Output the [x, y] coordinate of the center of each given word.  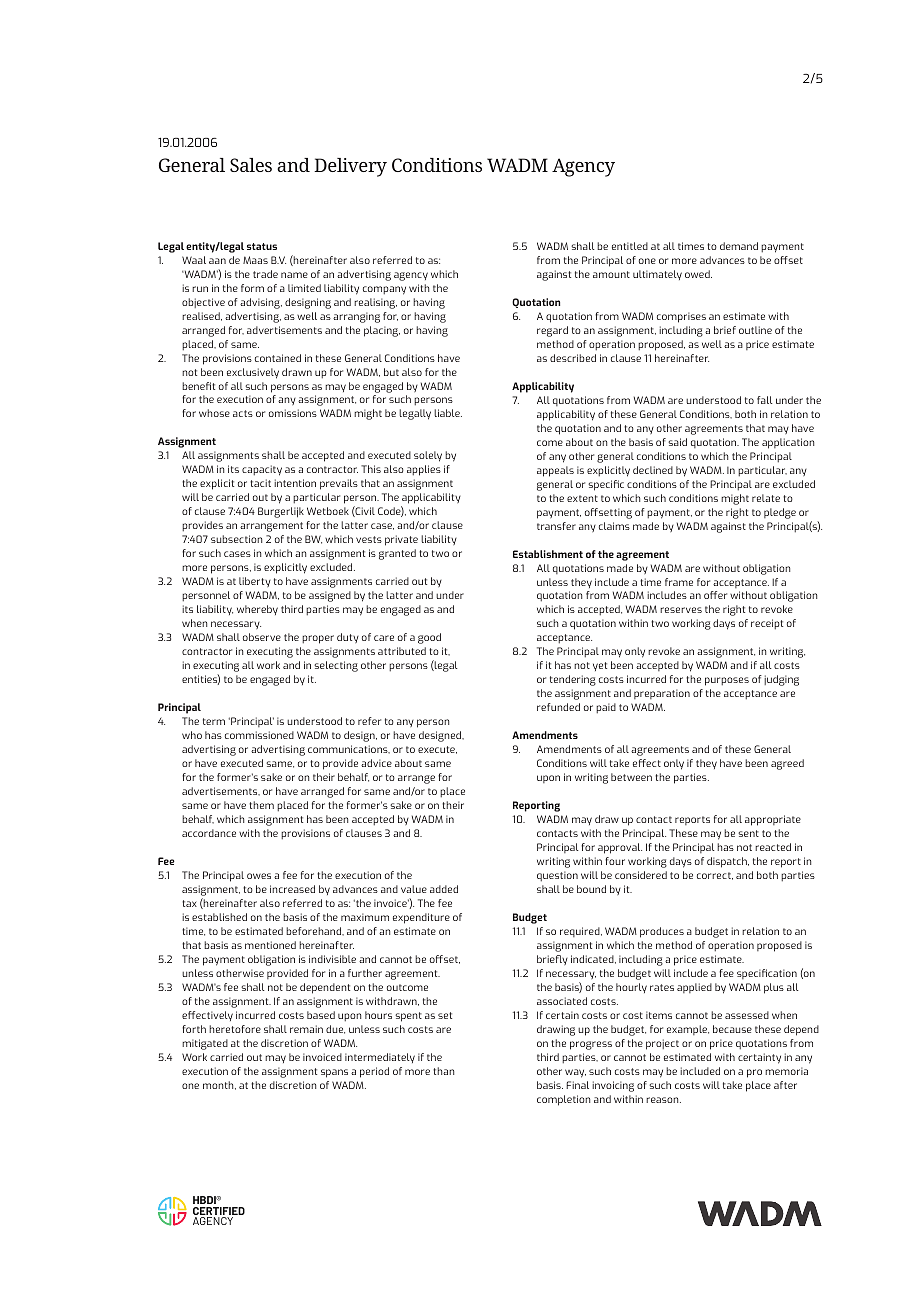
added [444, 889]
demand [739, 246]
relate [766, 498]
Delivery [350, 167]
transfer [556, 526]
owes [259, 876]
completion [563, 1100]
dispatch [728, 862]
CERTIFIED [219, 1212]
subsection [236, 539]
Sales [251, 165]
